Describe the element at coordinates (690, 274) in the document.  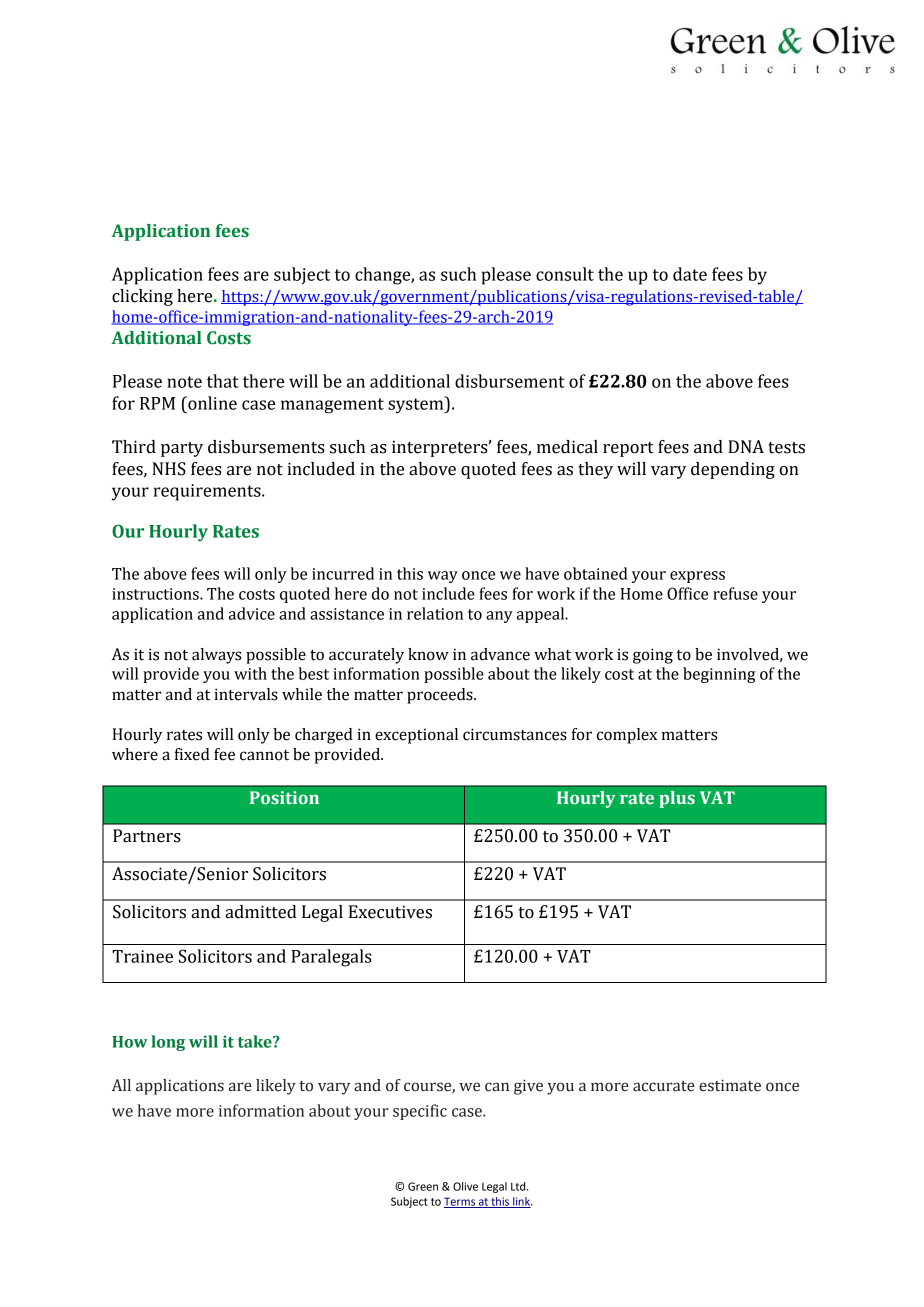
I see `date` at that location.
